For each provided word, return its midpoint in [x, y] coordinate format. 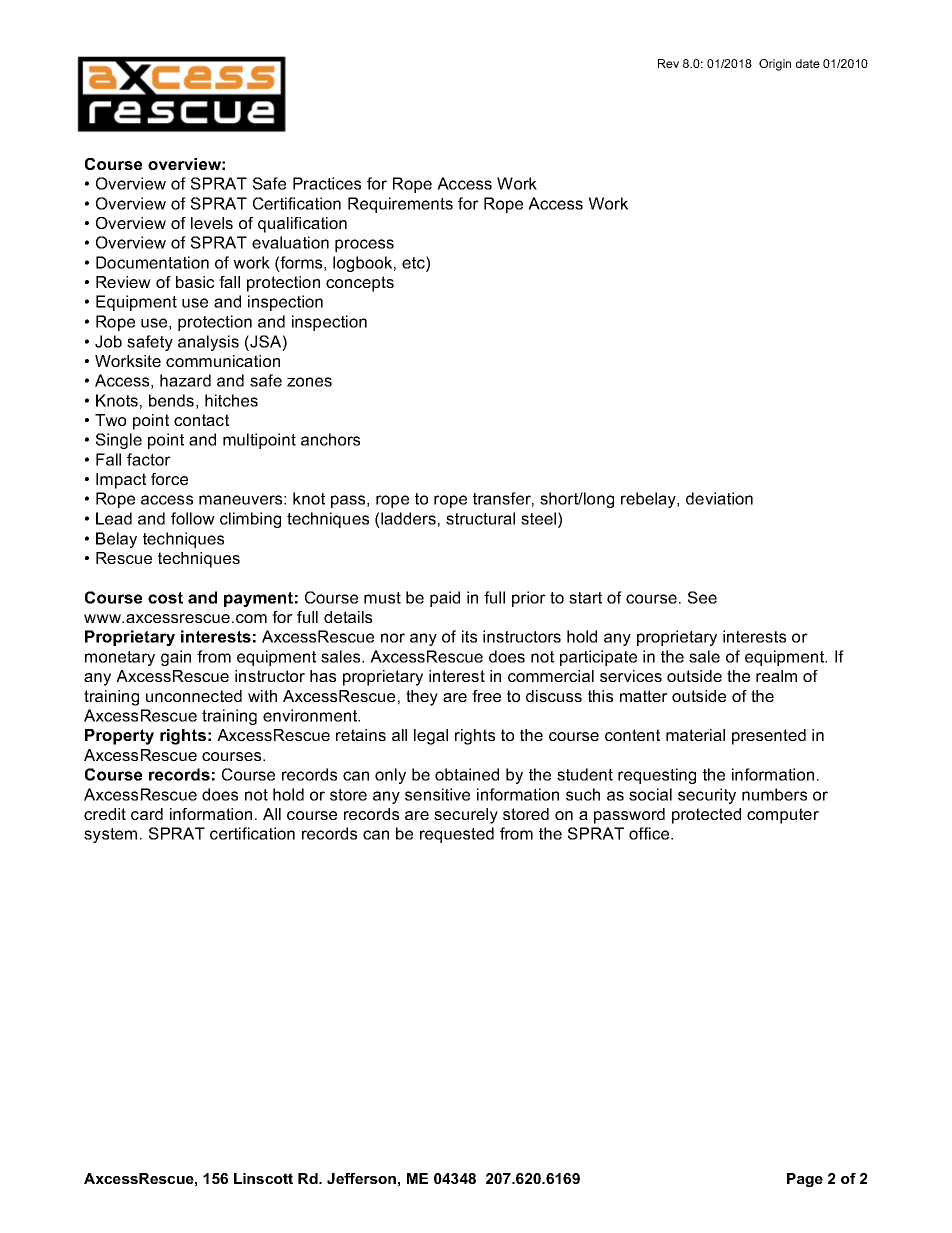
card [147, 814]
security [707, 796]
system [110, 835]
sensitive [437, 794]
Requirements [400, 205]
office [650, 833]
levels [212, 223]
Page [805, 1180]
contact [201, 420]
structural [480, 518]
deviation [719, 498]
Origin [775, 65]
